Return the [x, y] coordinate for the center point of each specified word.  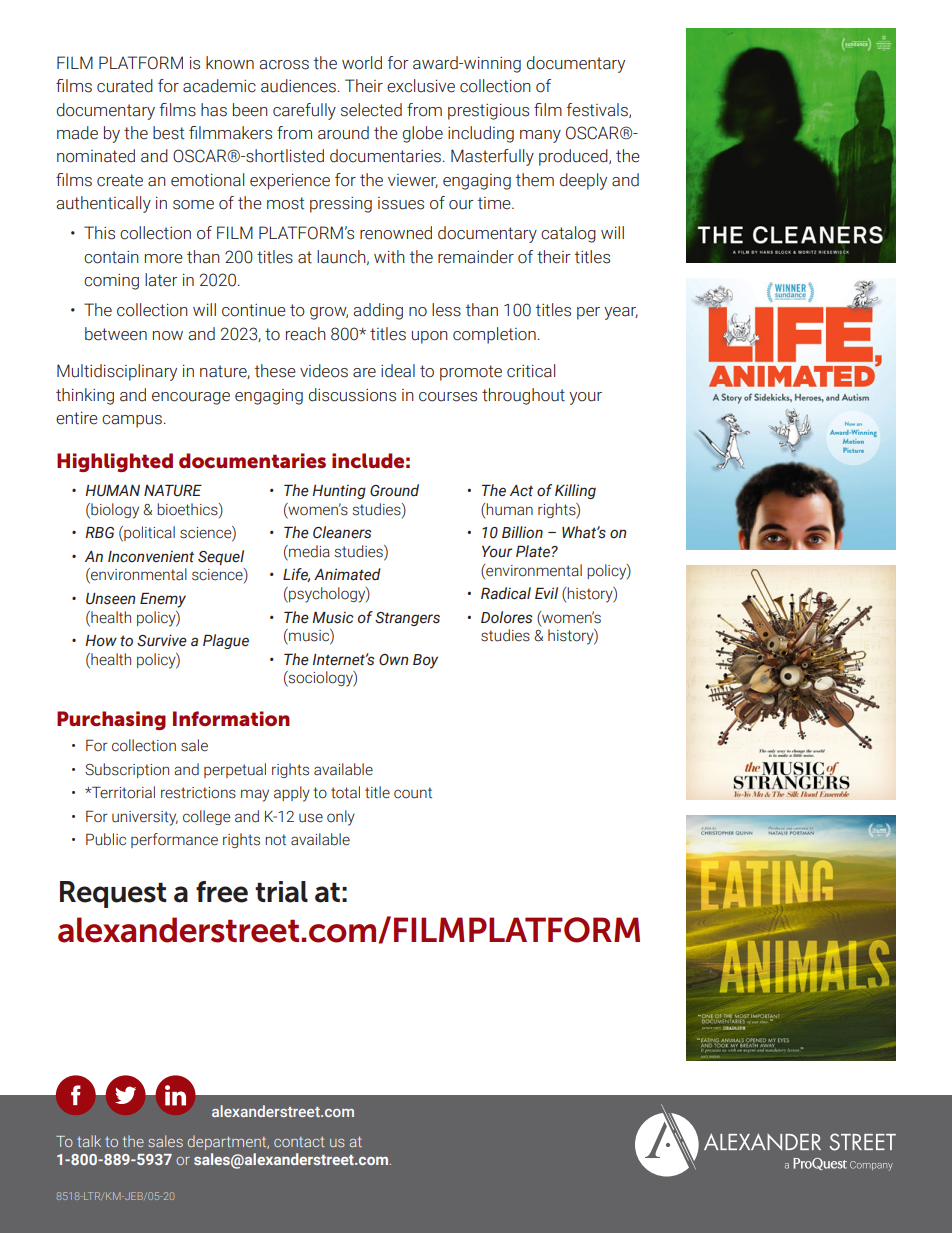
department [228, 1142]
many [540, 136]
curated [125, 86]
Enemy [163, 600]
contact [299, 1142]
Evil [546, 593]
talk [89, 1141]
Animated [347, 574]
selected [371, 110]
